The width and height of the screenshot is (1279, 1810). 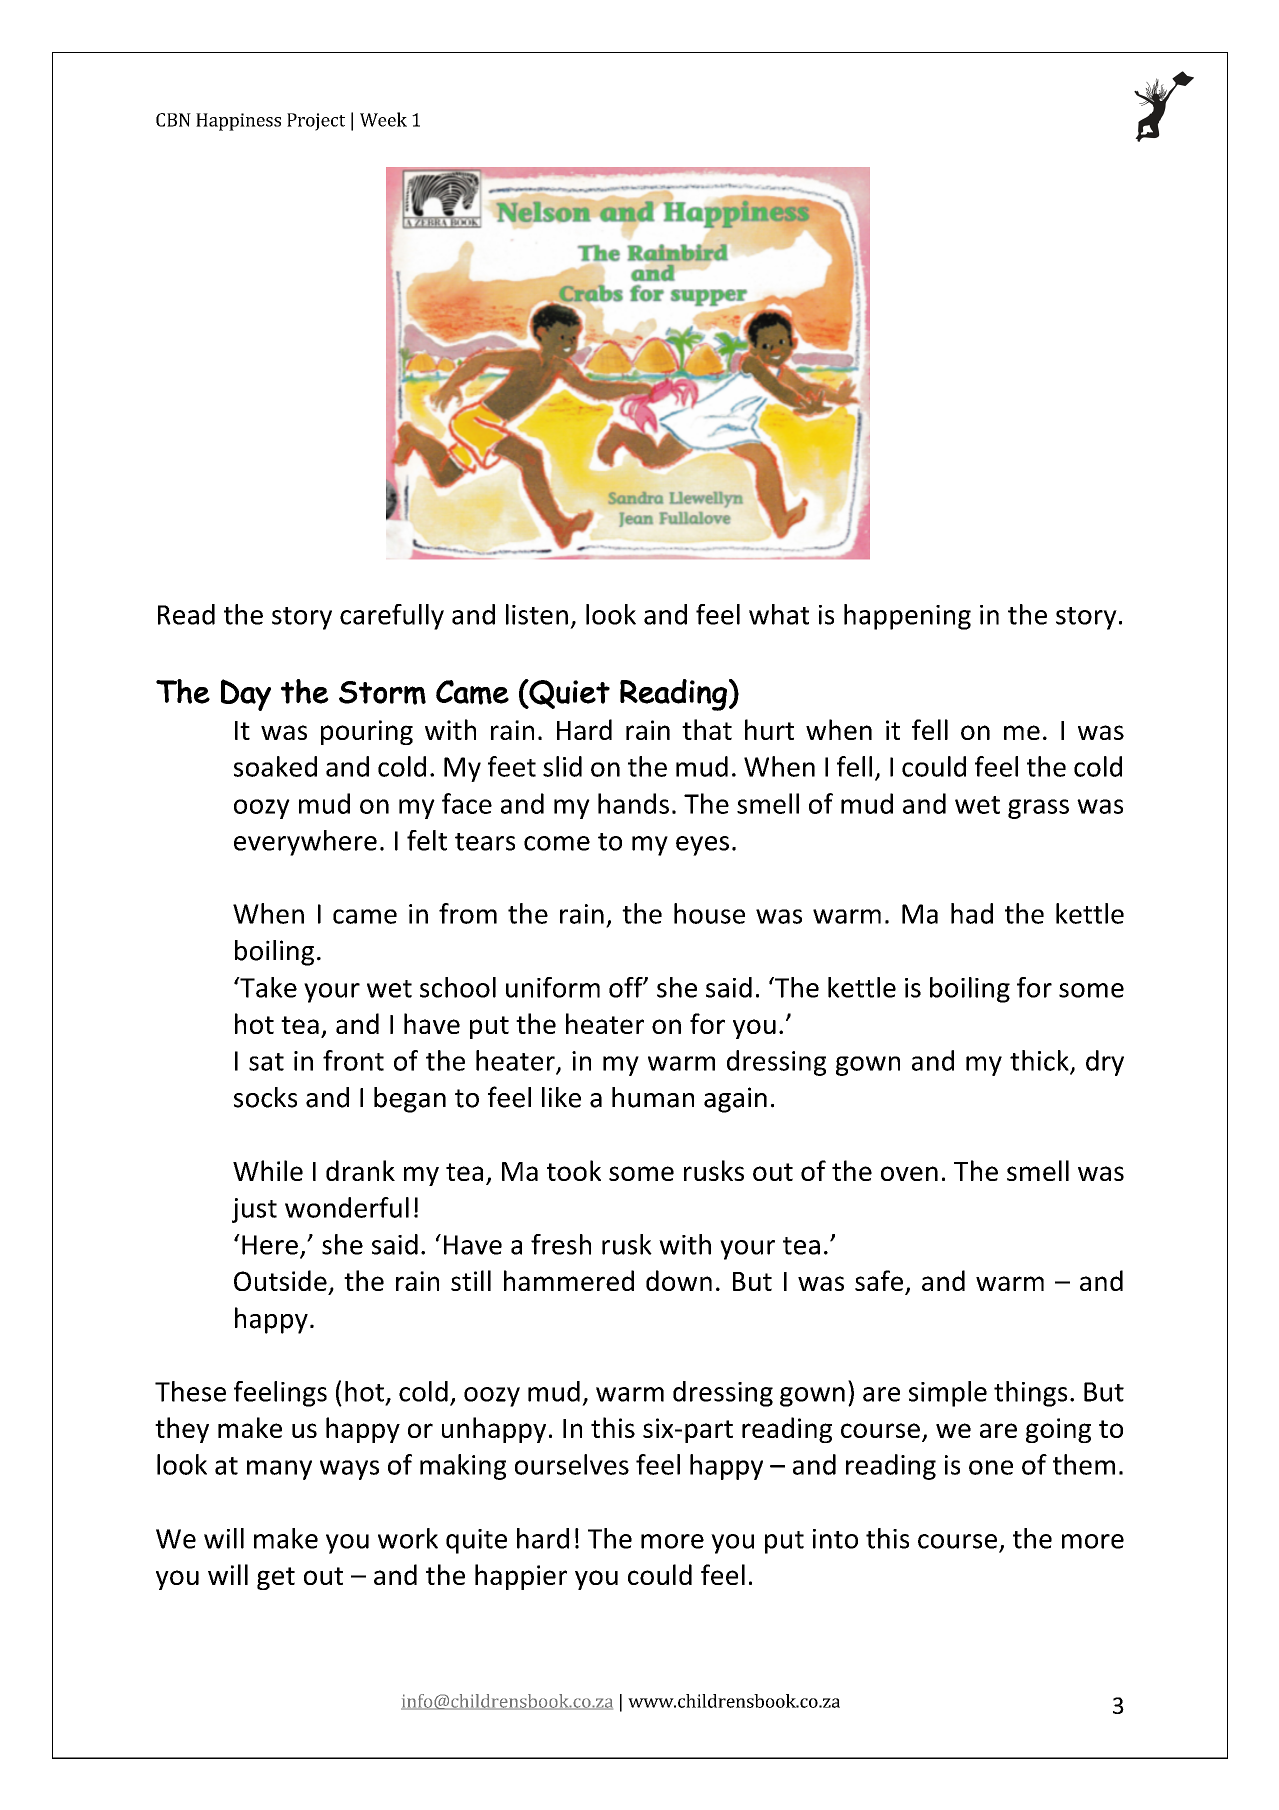 I want to click on hands, so click(x=633, y=803).
